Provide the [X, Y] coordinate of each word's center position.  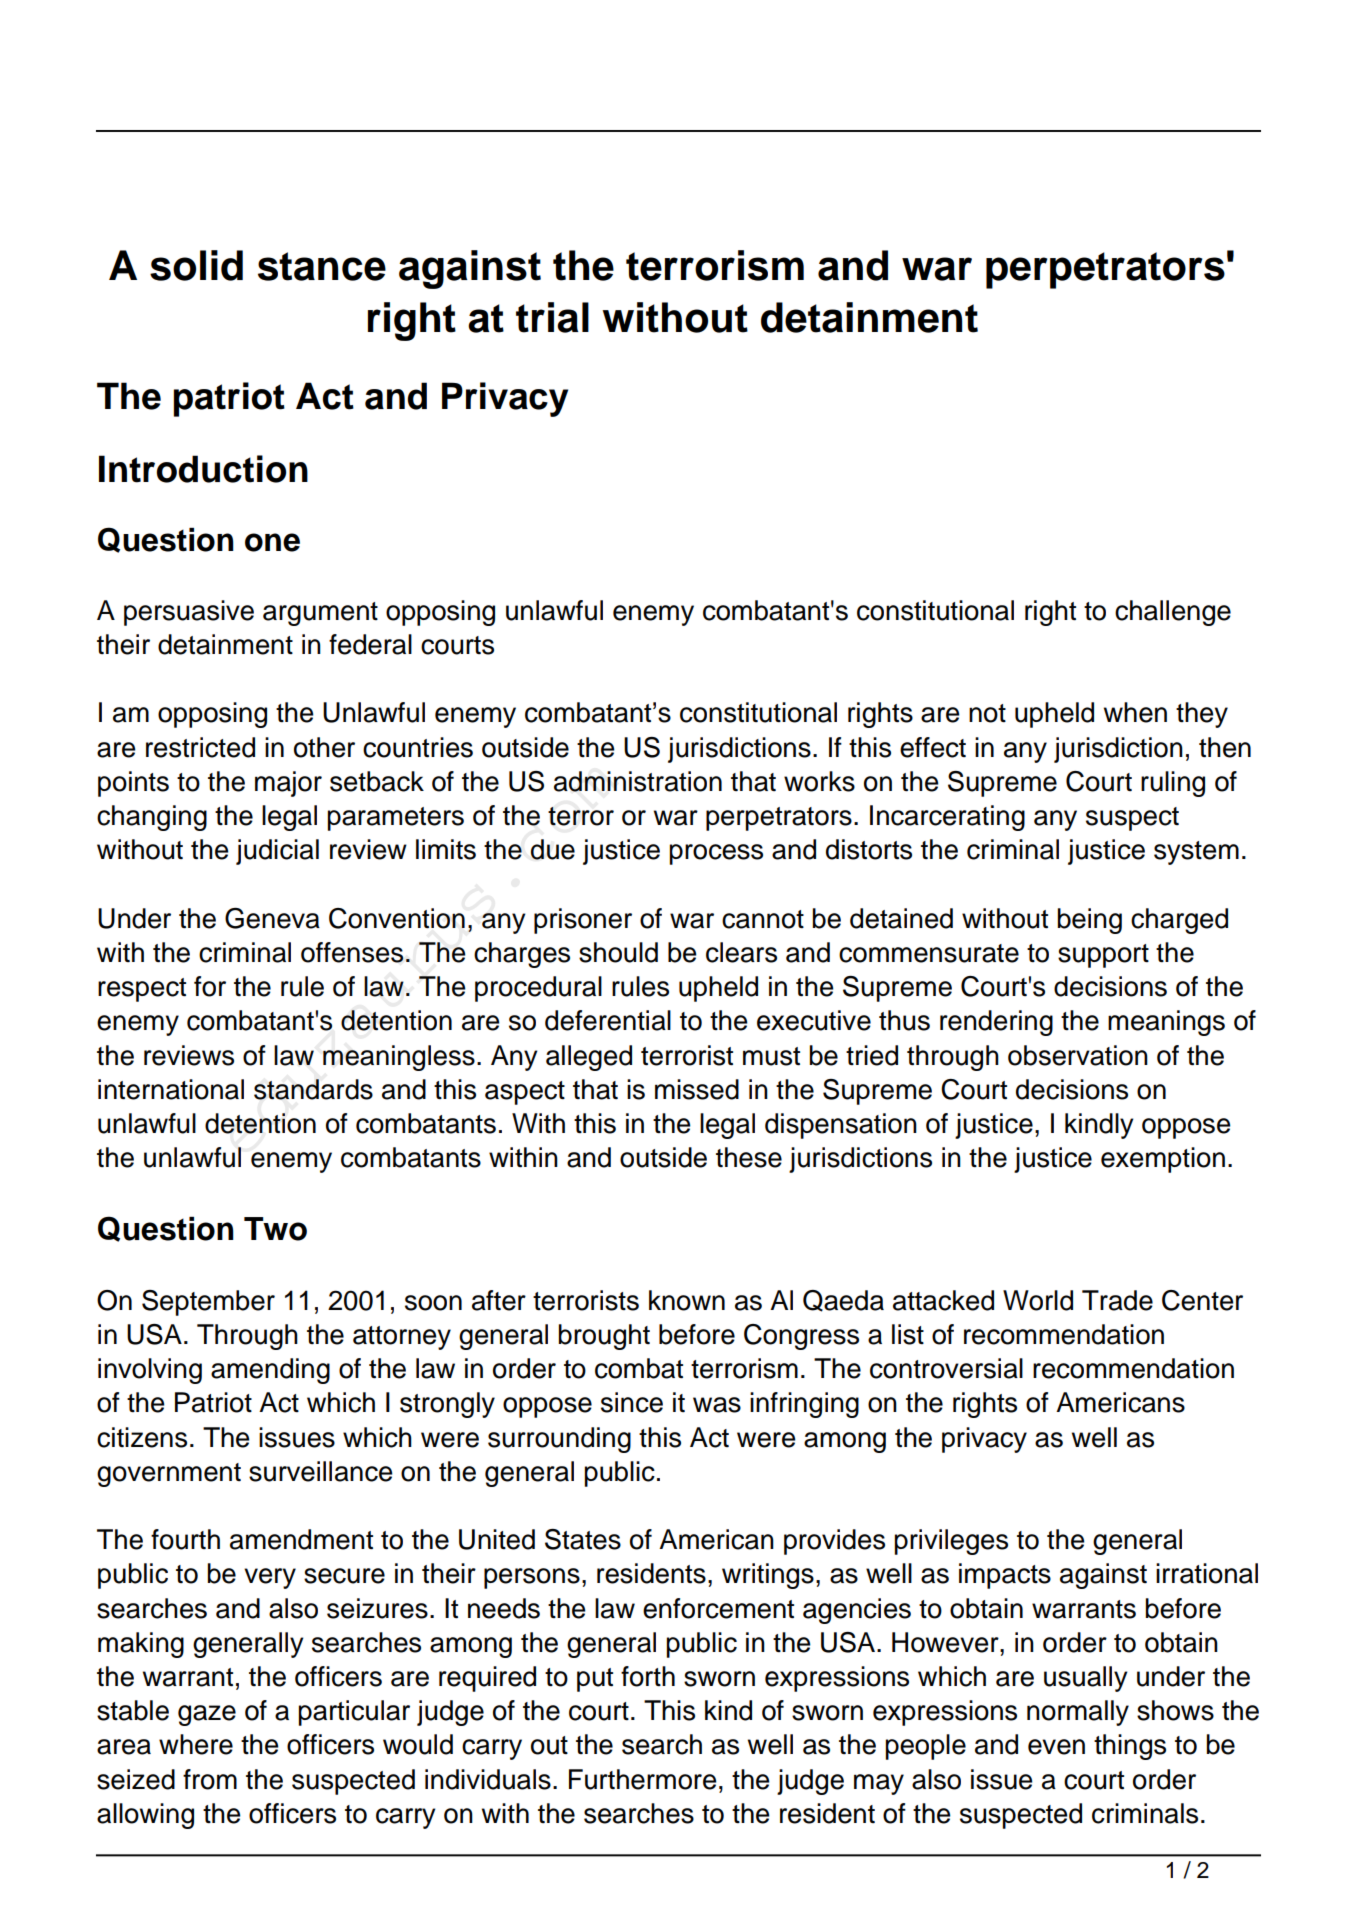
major [288, 784]
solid [196, 265]
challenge [1173, 613]
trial [552, 317]
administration [638, 781]
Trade [1117, 1300]
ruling [1173, 784]
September [208, 1303]
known [687, 1300]
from [210, 1779]
